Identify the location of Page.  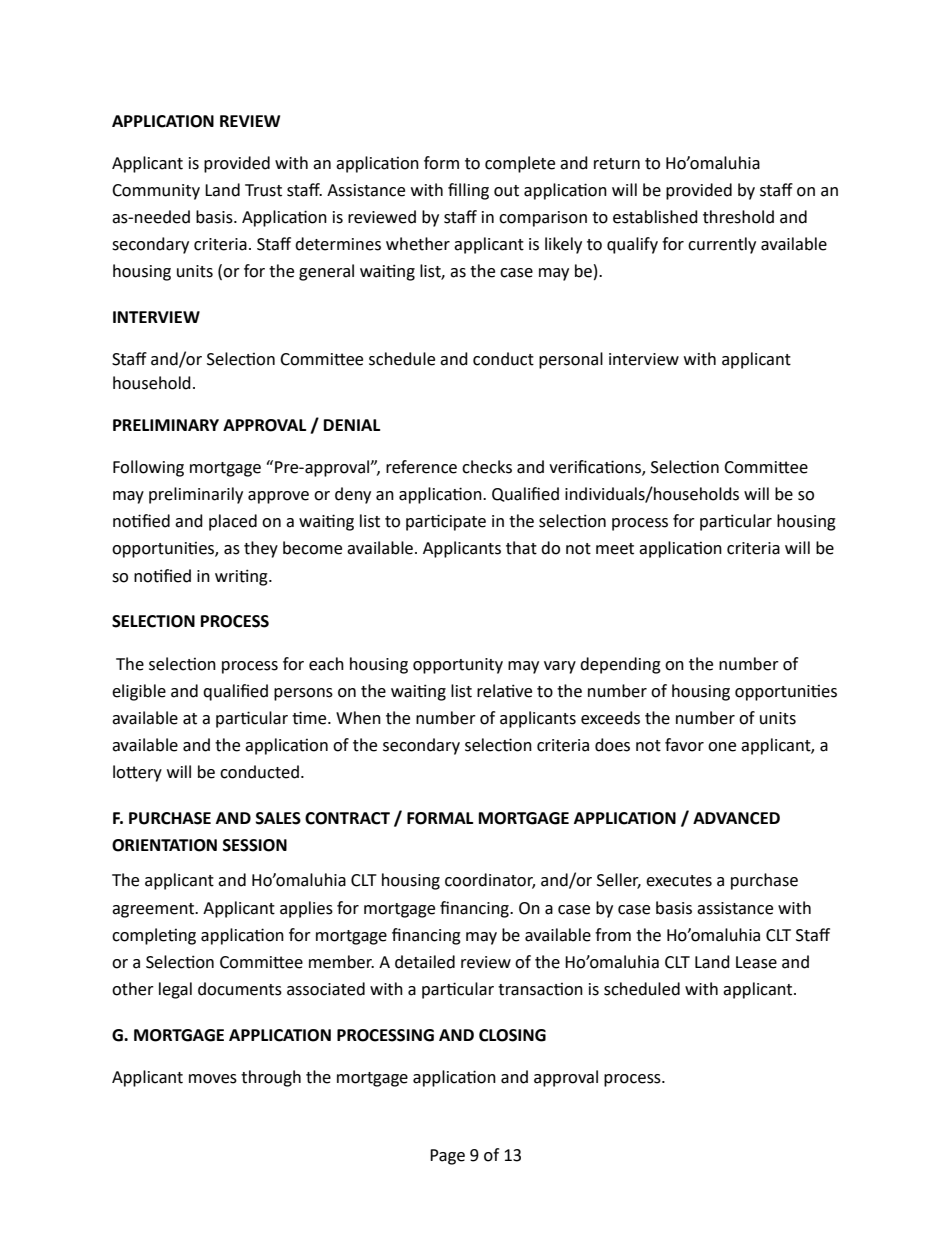
(447, 1157).
